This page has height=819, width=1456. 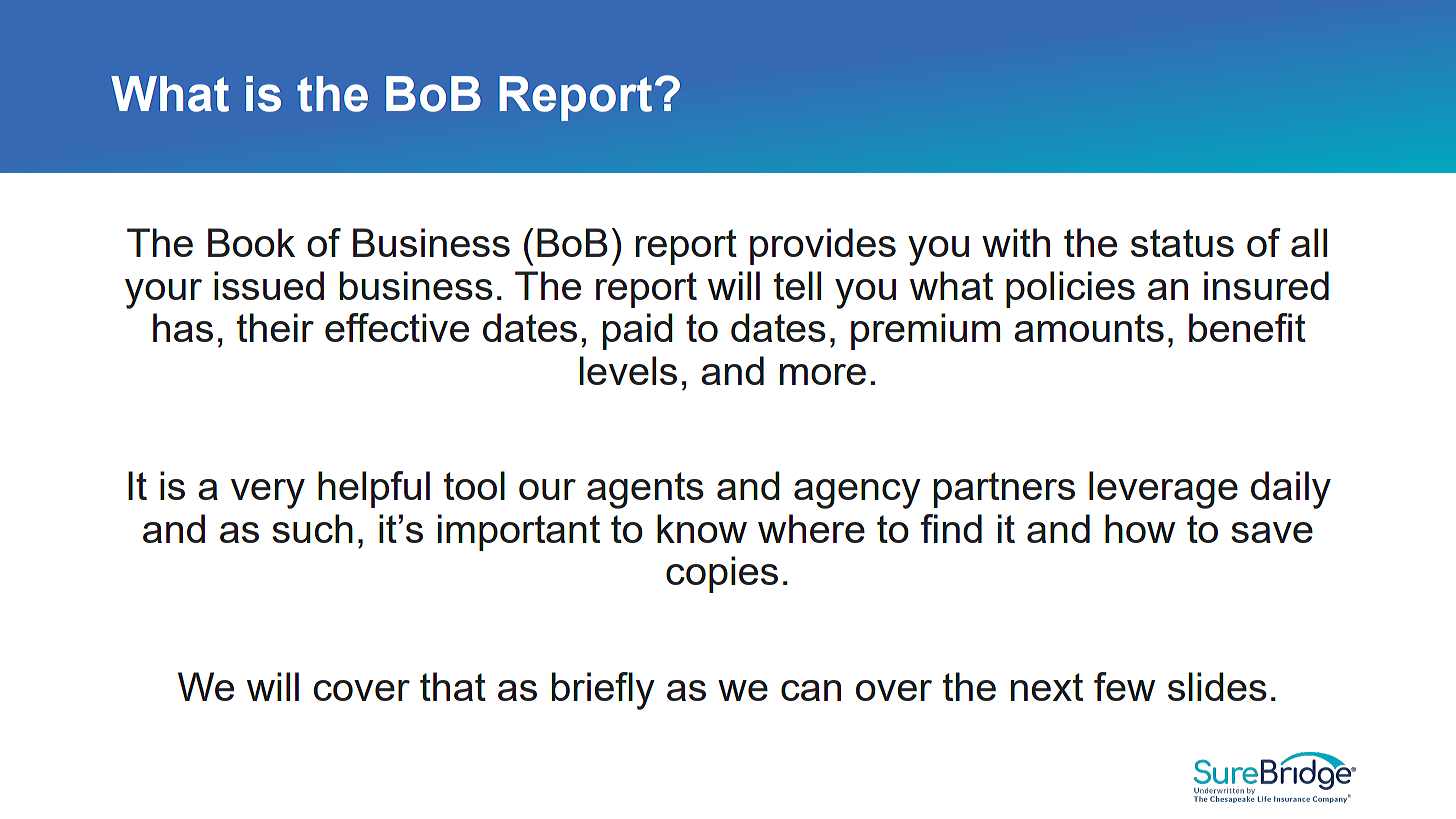 What do you see at coordinates (823, 246) in the page?
I see `provides` at bounding box center [823, 246].
